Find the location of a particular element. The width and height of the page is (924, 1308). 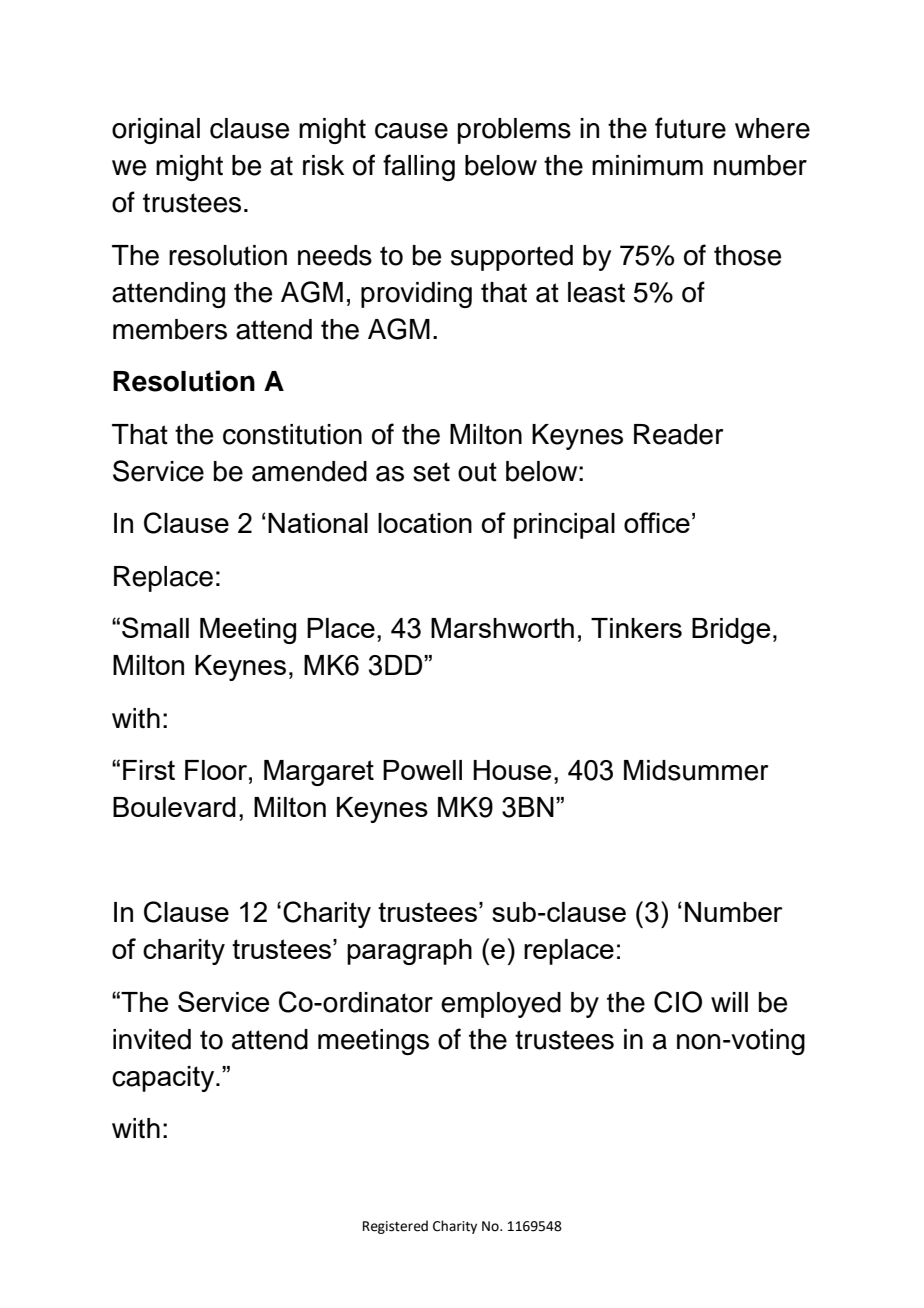

capacity is located at coordinates (164, 1079).
